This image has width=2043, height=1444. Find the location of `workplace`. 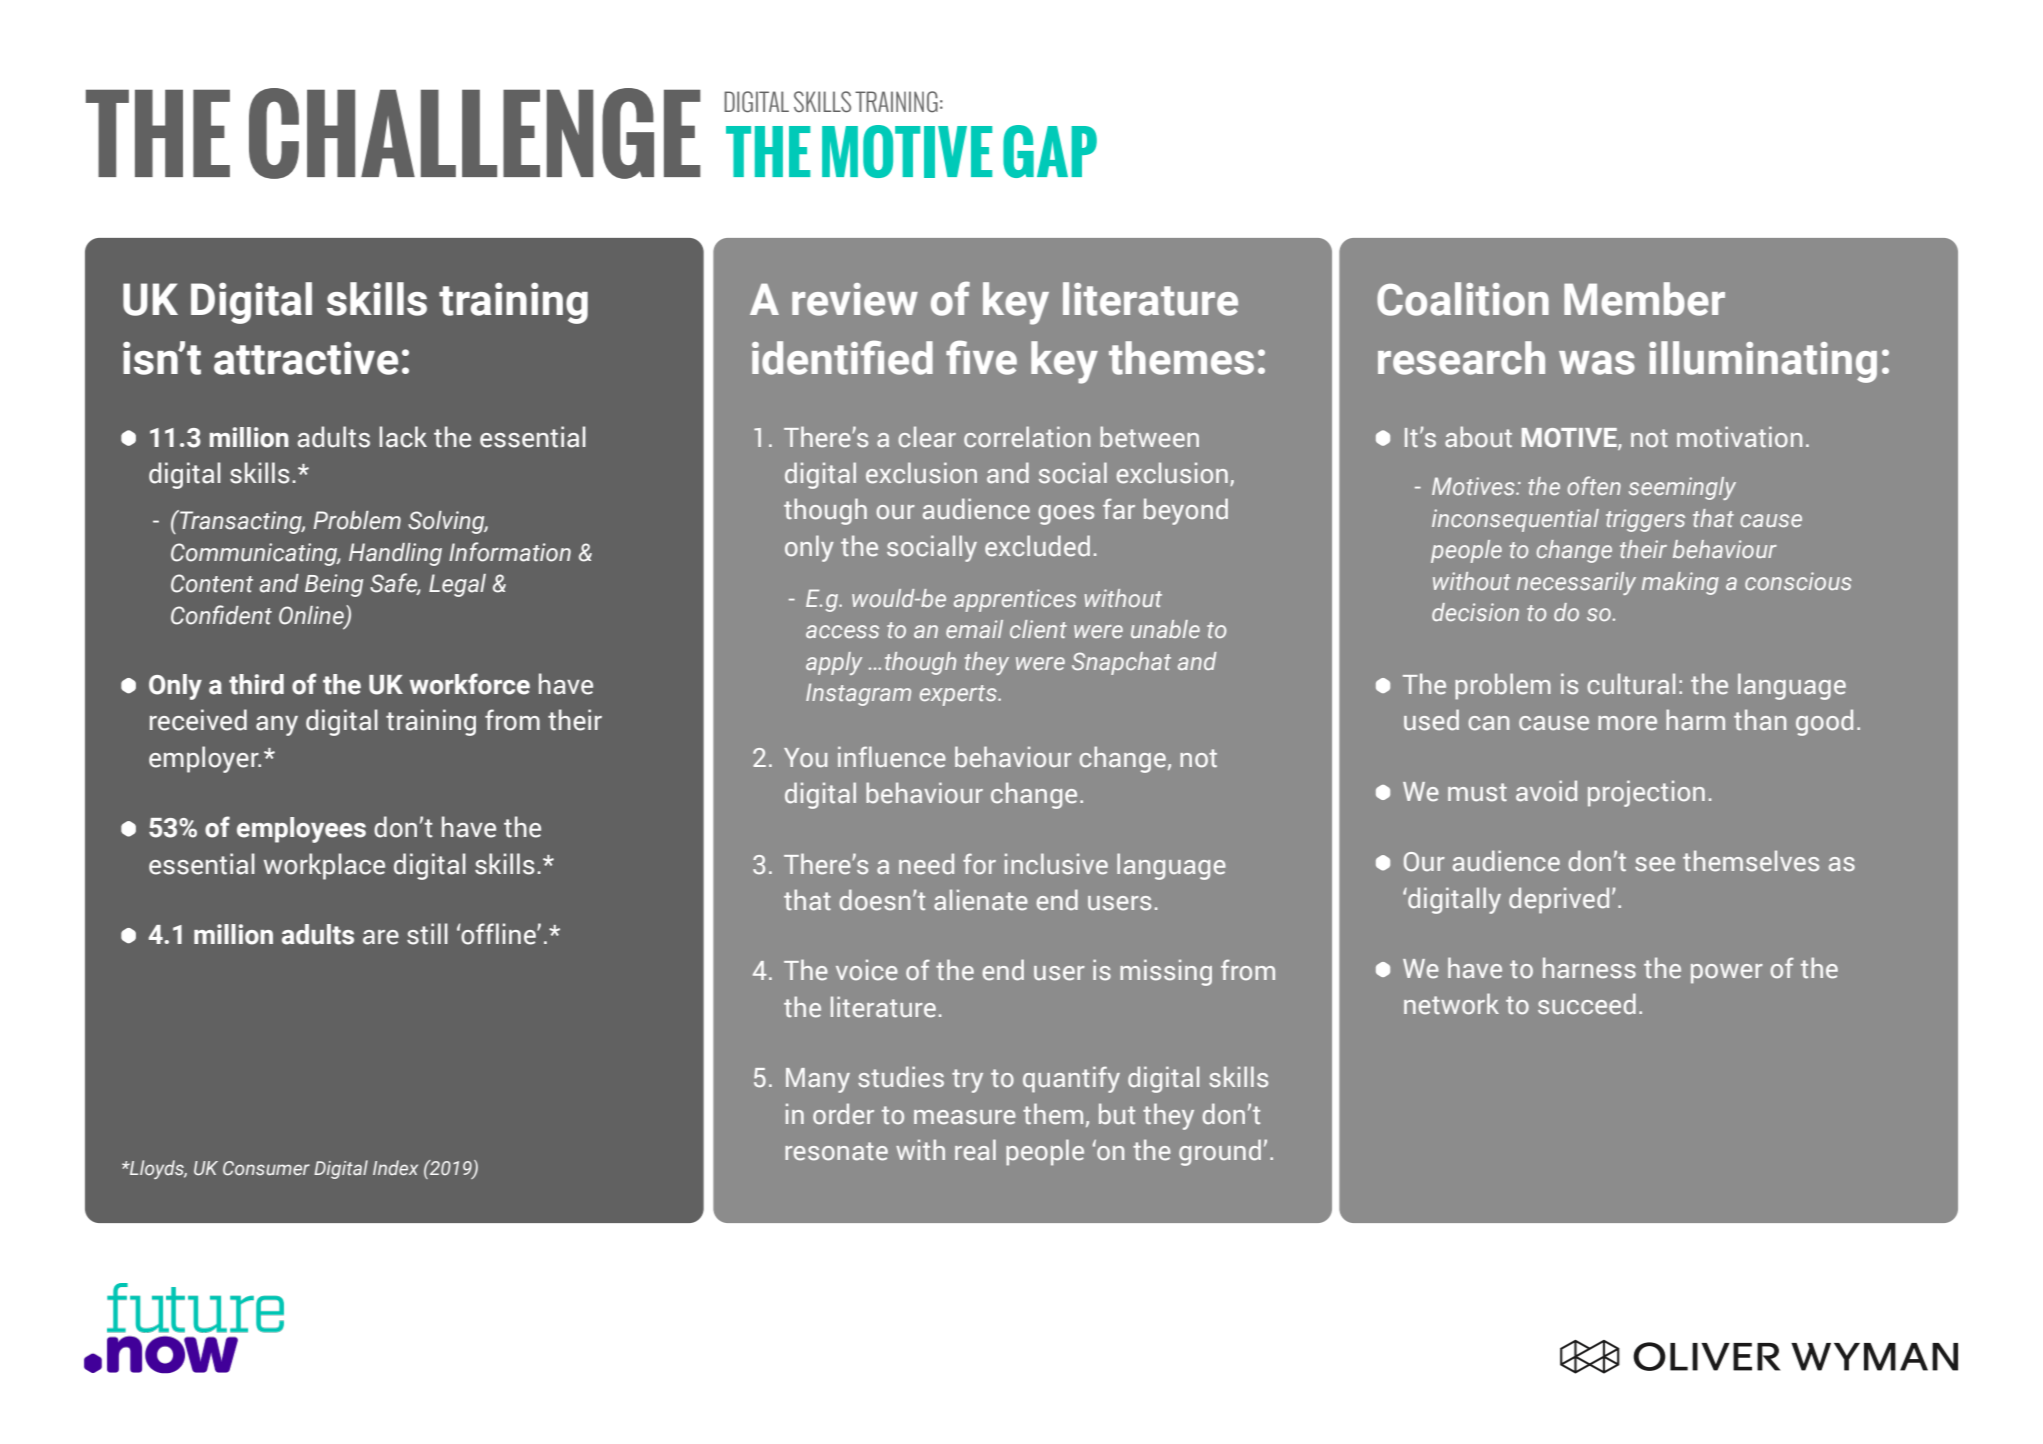

workplace is located at coordinates (324, 866).
